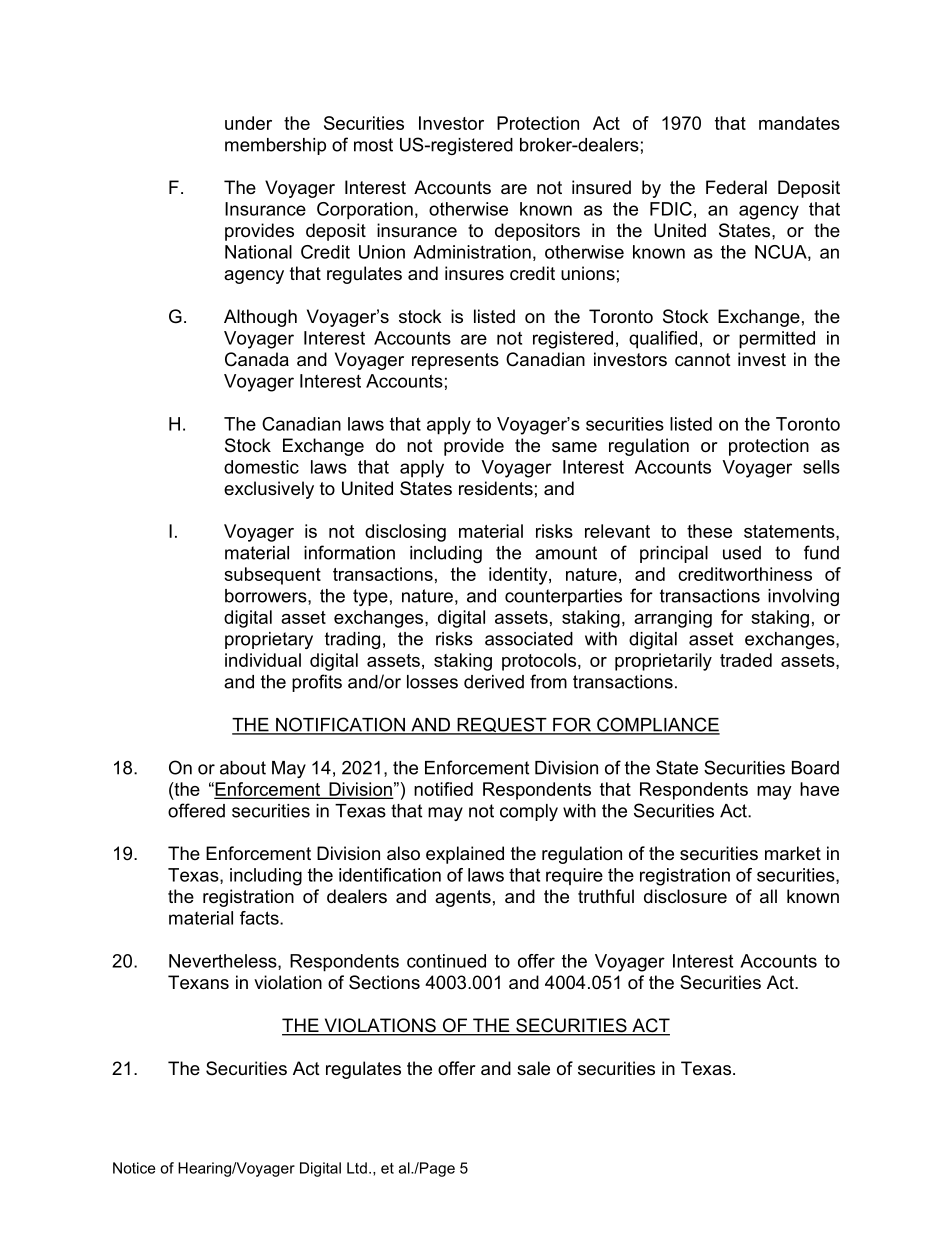  What do you see at coordinates (494, 682) in the document?
I see `derived` at bounding box center [494, 682].
